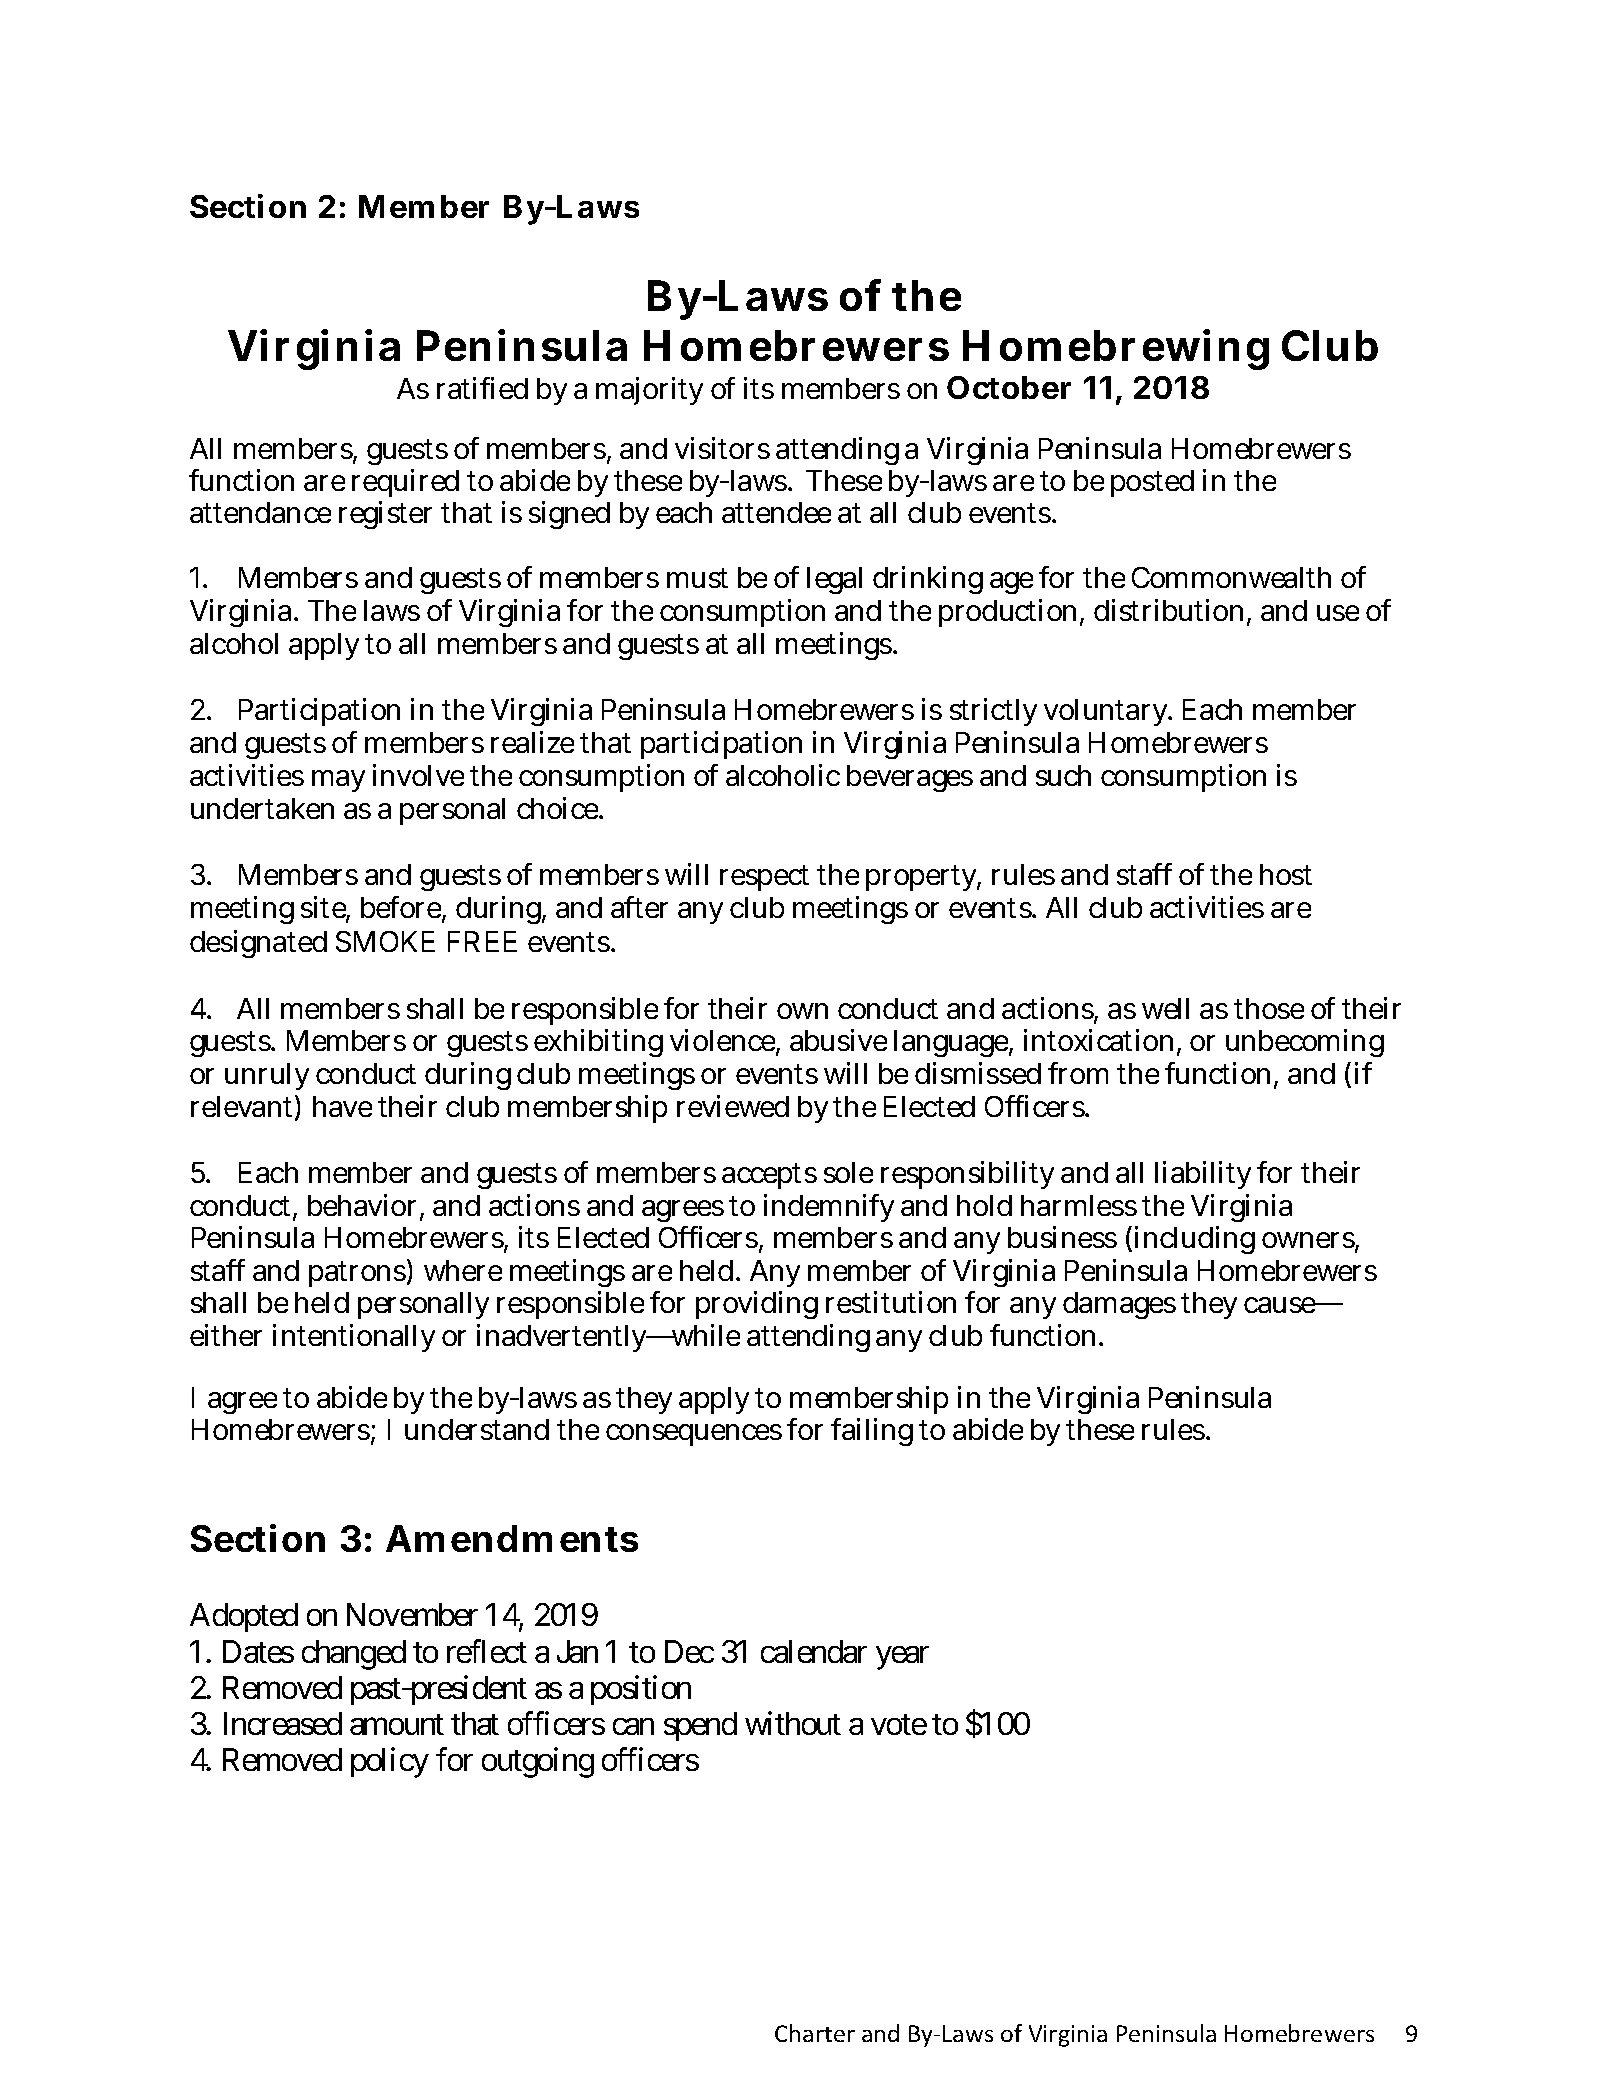  Describe the element at coordinates (694, 1435) in the screenshot. I see `consequences` at that location.
